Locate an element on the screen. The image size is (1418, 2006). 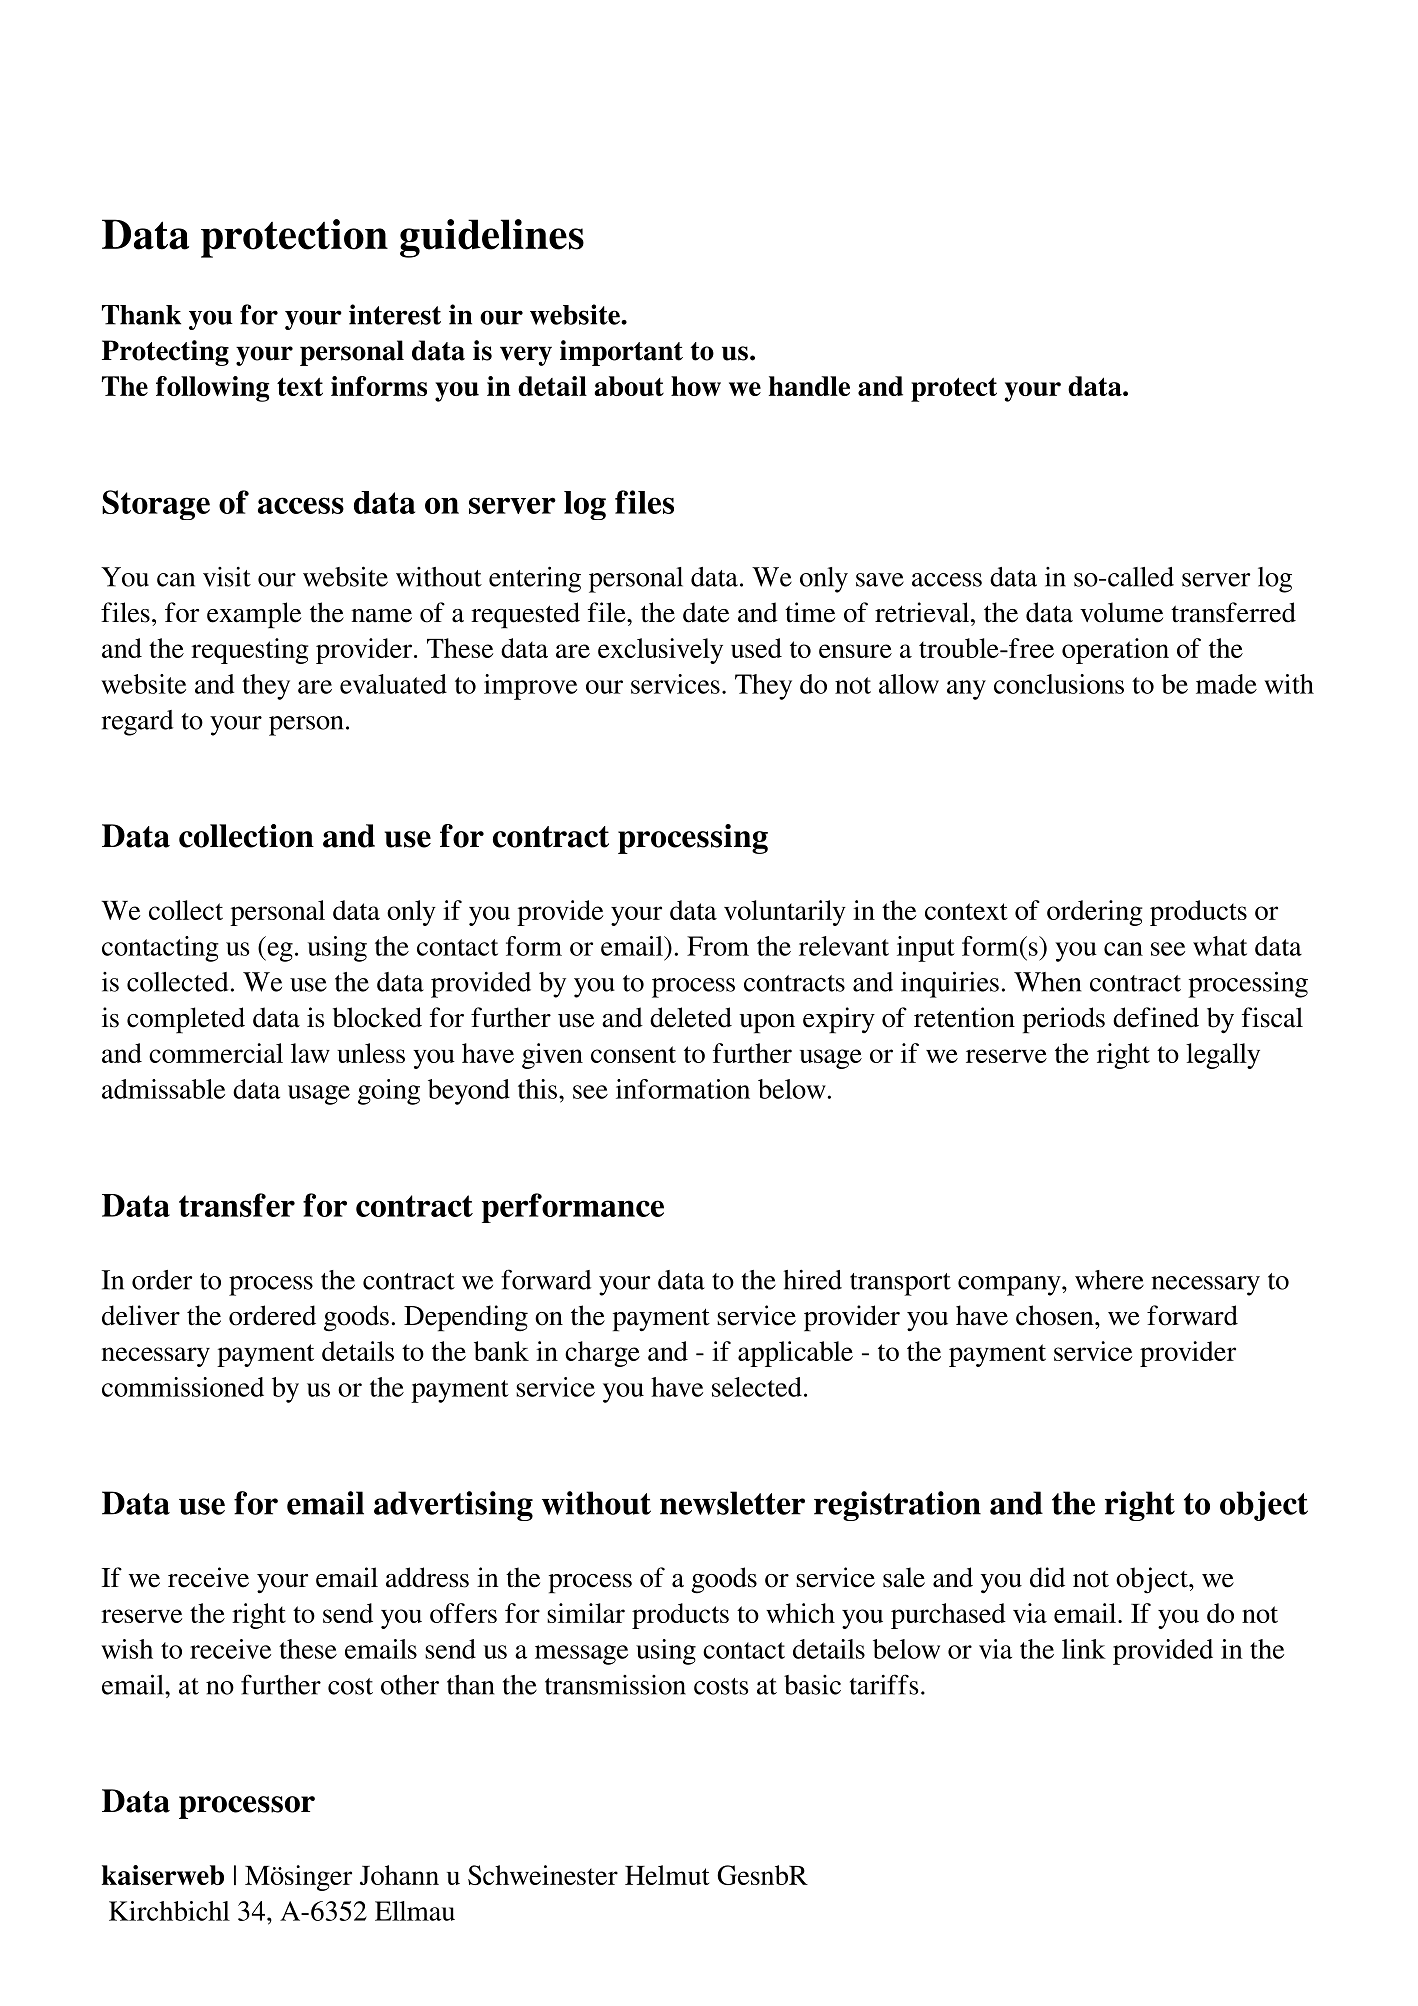
Johann is located at coordinates (399, 1875).
